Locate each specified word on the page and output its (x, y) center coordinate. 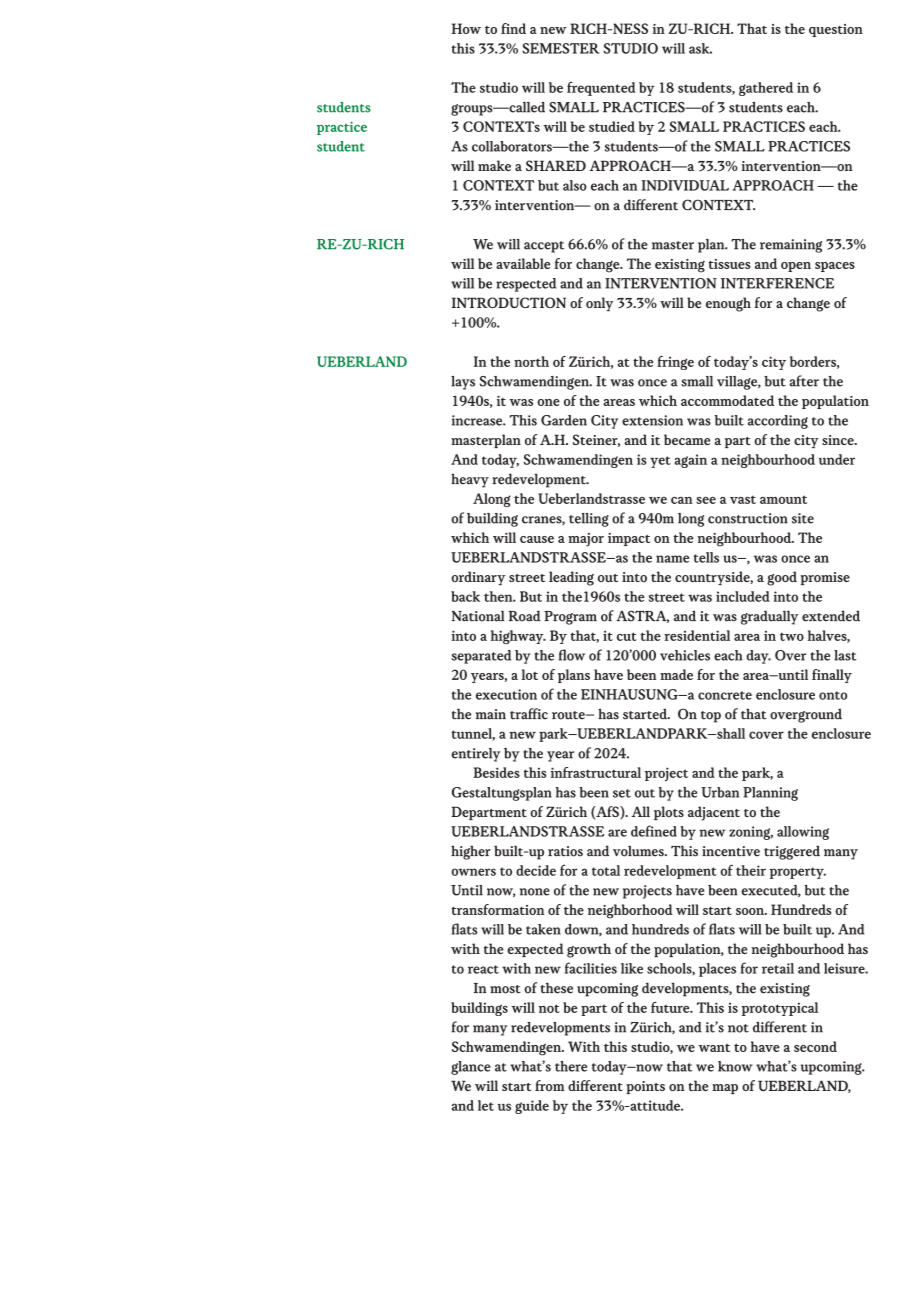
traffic (529, 714)
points (645, 1087)
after (804, 381)
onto (833, 695)
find (513, 28)
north (531, 361)
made (676, 674)
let (486, 1105)
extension (652, 420)
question (836, 30)
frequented (601, 88)
